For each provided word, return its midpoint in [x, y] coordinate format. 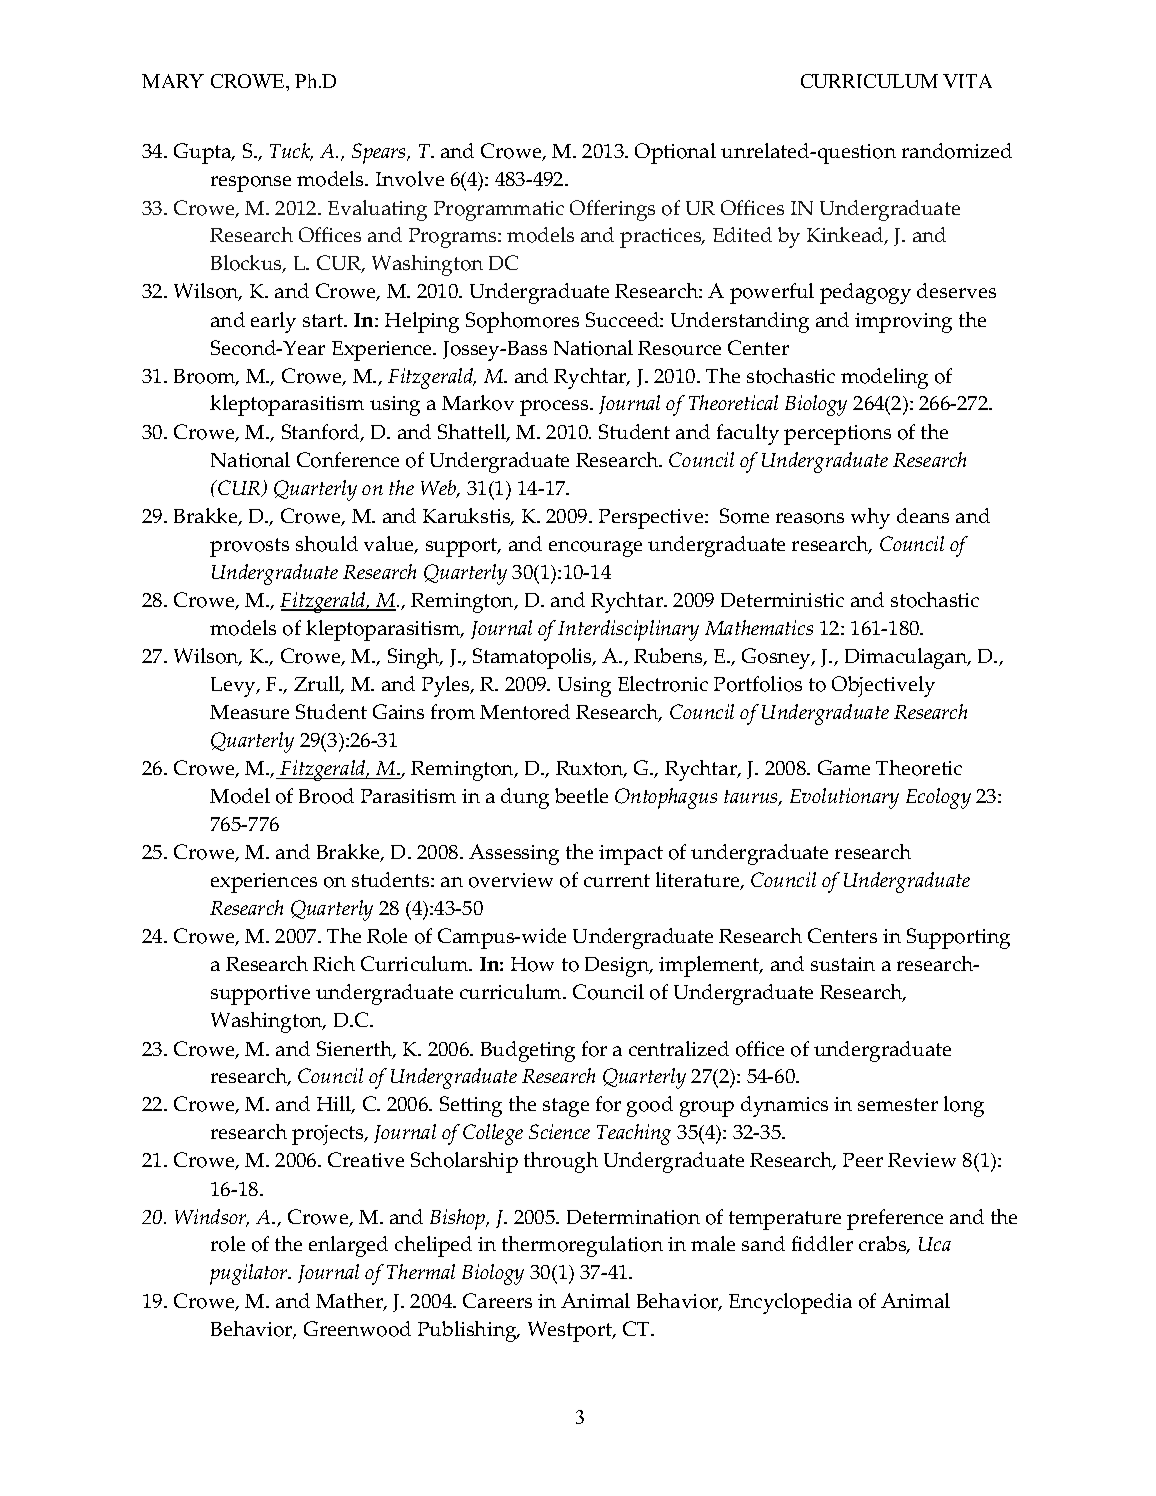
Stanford [322, 433]
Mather [350, 1302]
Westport [571, 1331]
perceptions [837, 435]
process [555, 408]
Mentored [525, 712]
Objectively [883, 686]
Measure [249, 712]
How [532, 964]
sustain [843, 964]
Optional [675, 153]
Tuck [291, 152]
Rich [334, 963]
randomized [957, 151]
